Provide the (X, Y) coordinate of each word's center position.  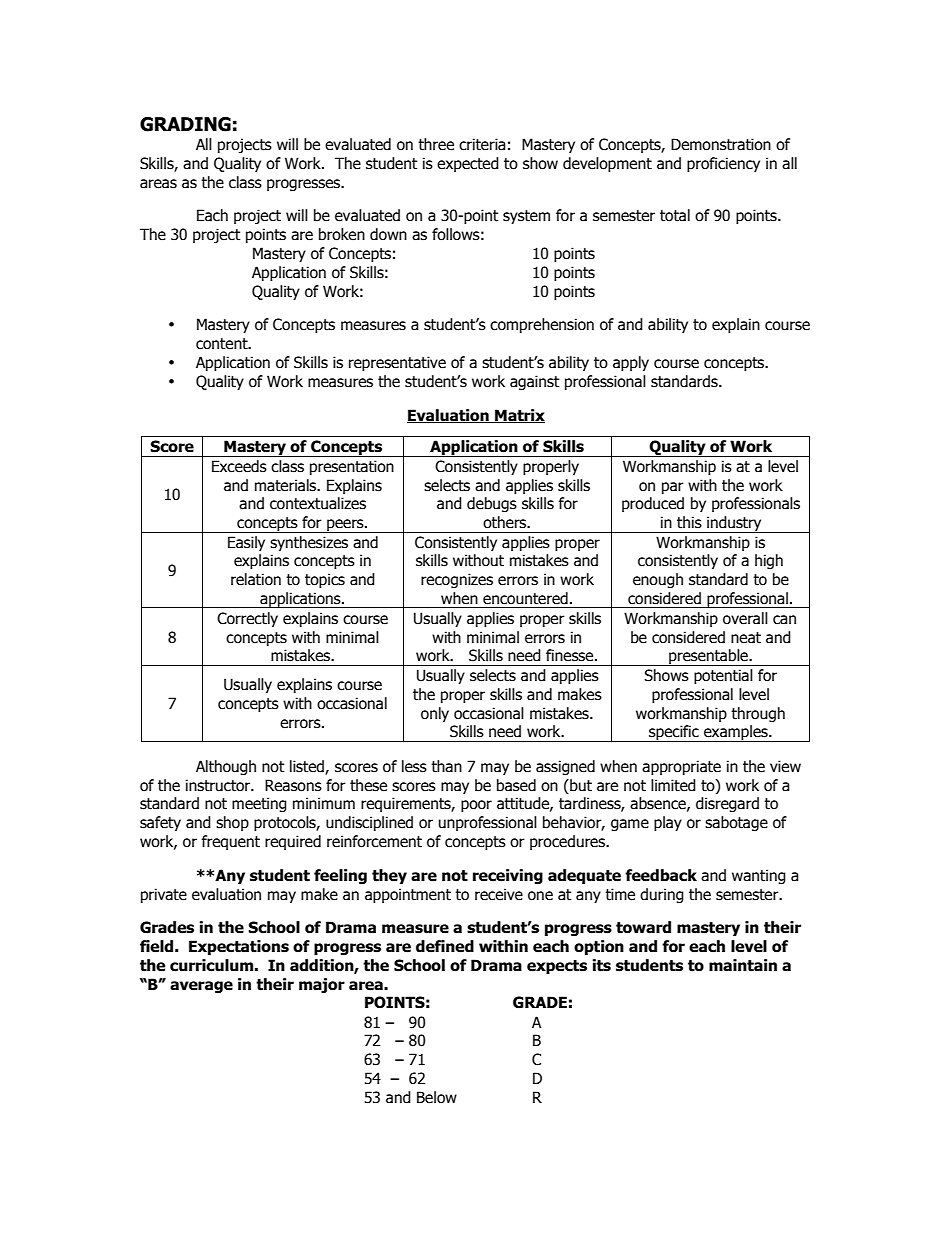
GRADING (185, 124)
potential (723, 676)
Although (226, 767)
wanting (759, 876)
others (506, 522)
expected (468, 164)
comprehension (542, 325)
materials (287, 485)
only (435, 714)
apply (631, 363)
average (201, 987)
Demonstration (721, 144)
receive (499, 894)
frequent (231, 842)
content (223, 344)
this (689, 522)
